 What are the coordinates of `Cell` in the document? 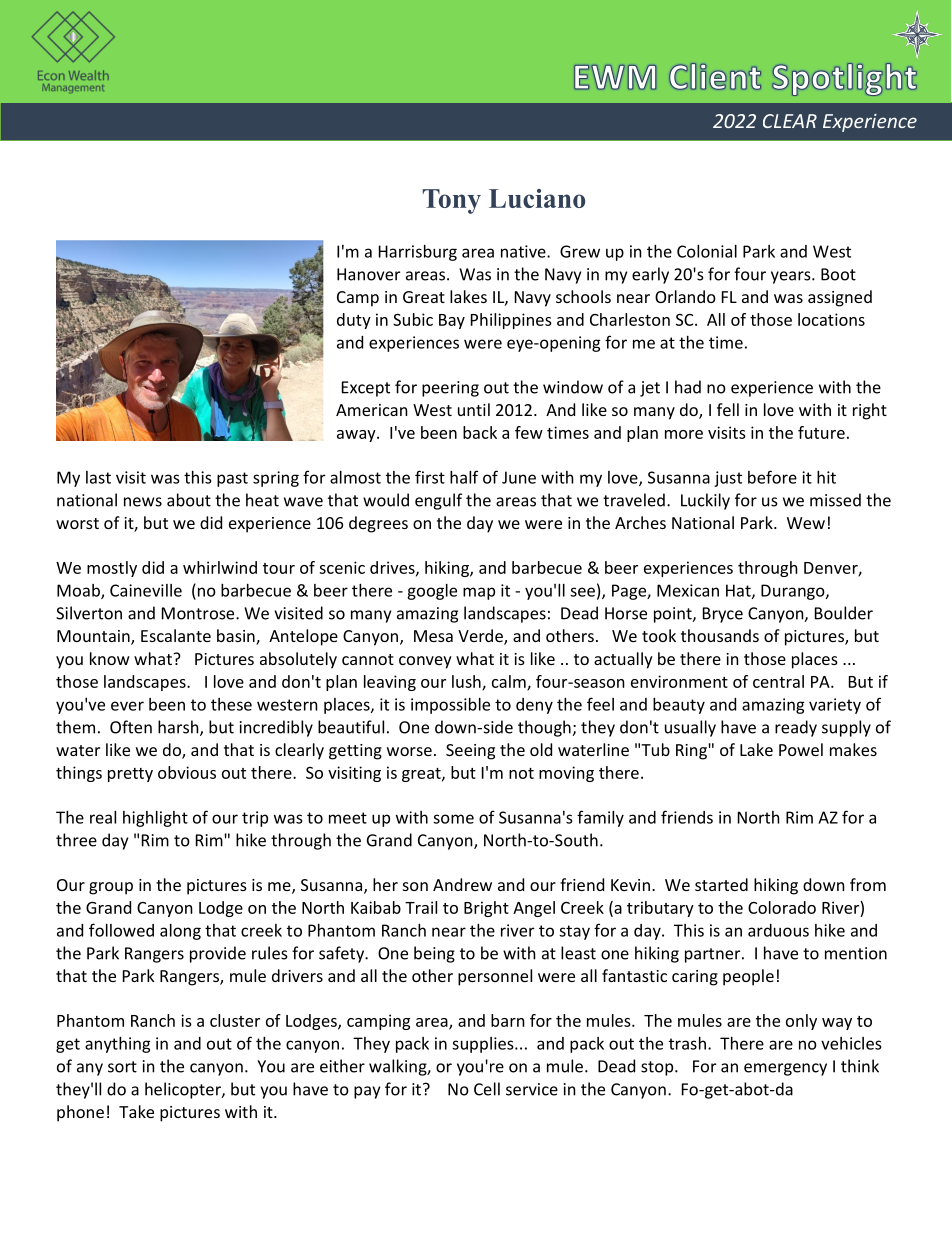 It's located at (487, 1089).
